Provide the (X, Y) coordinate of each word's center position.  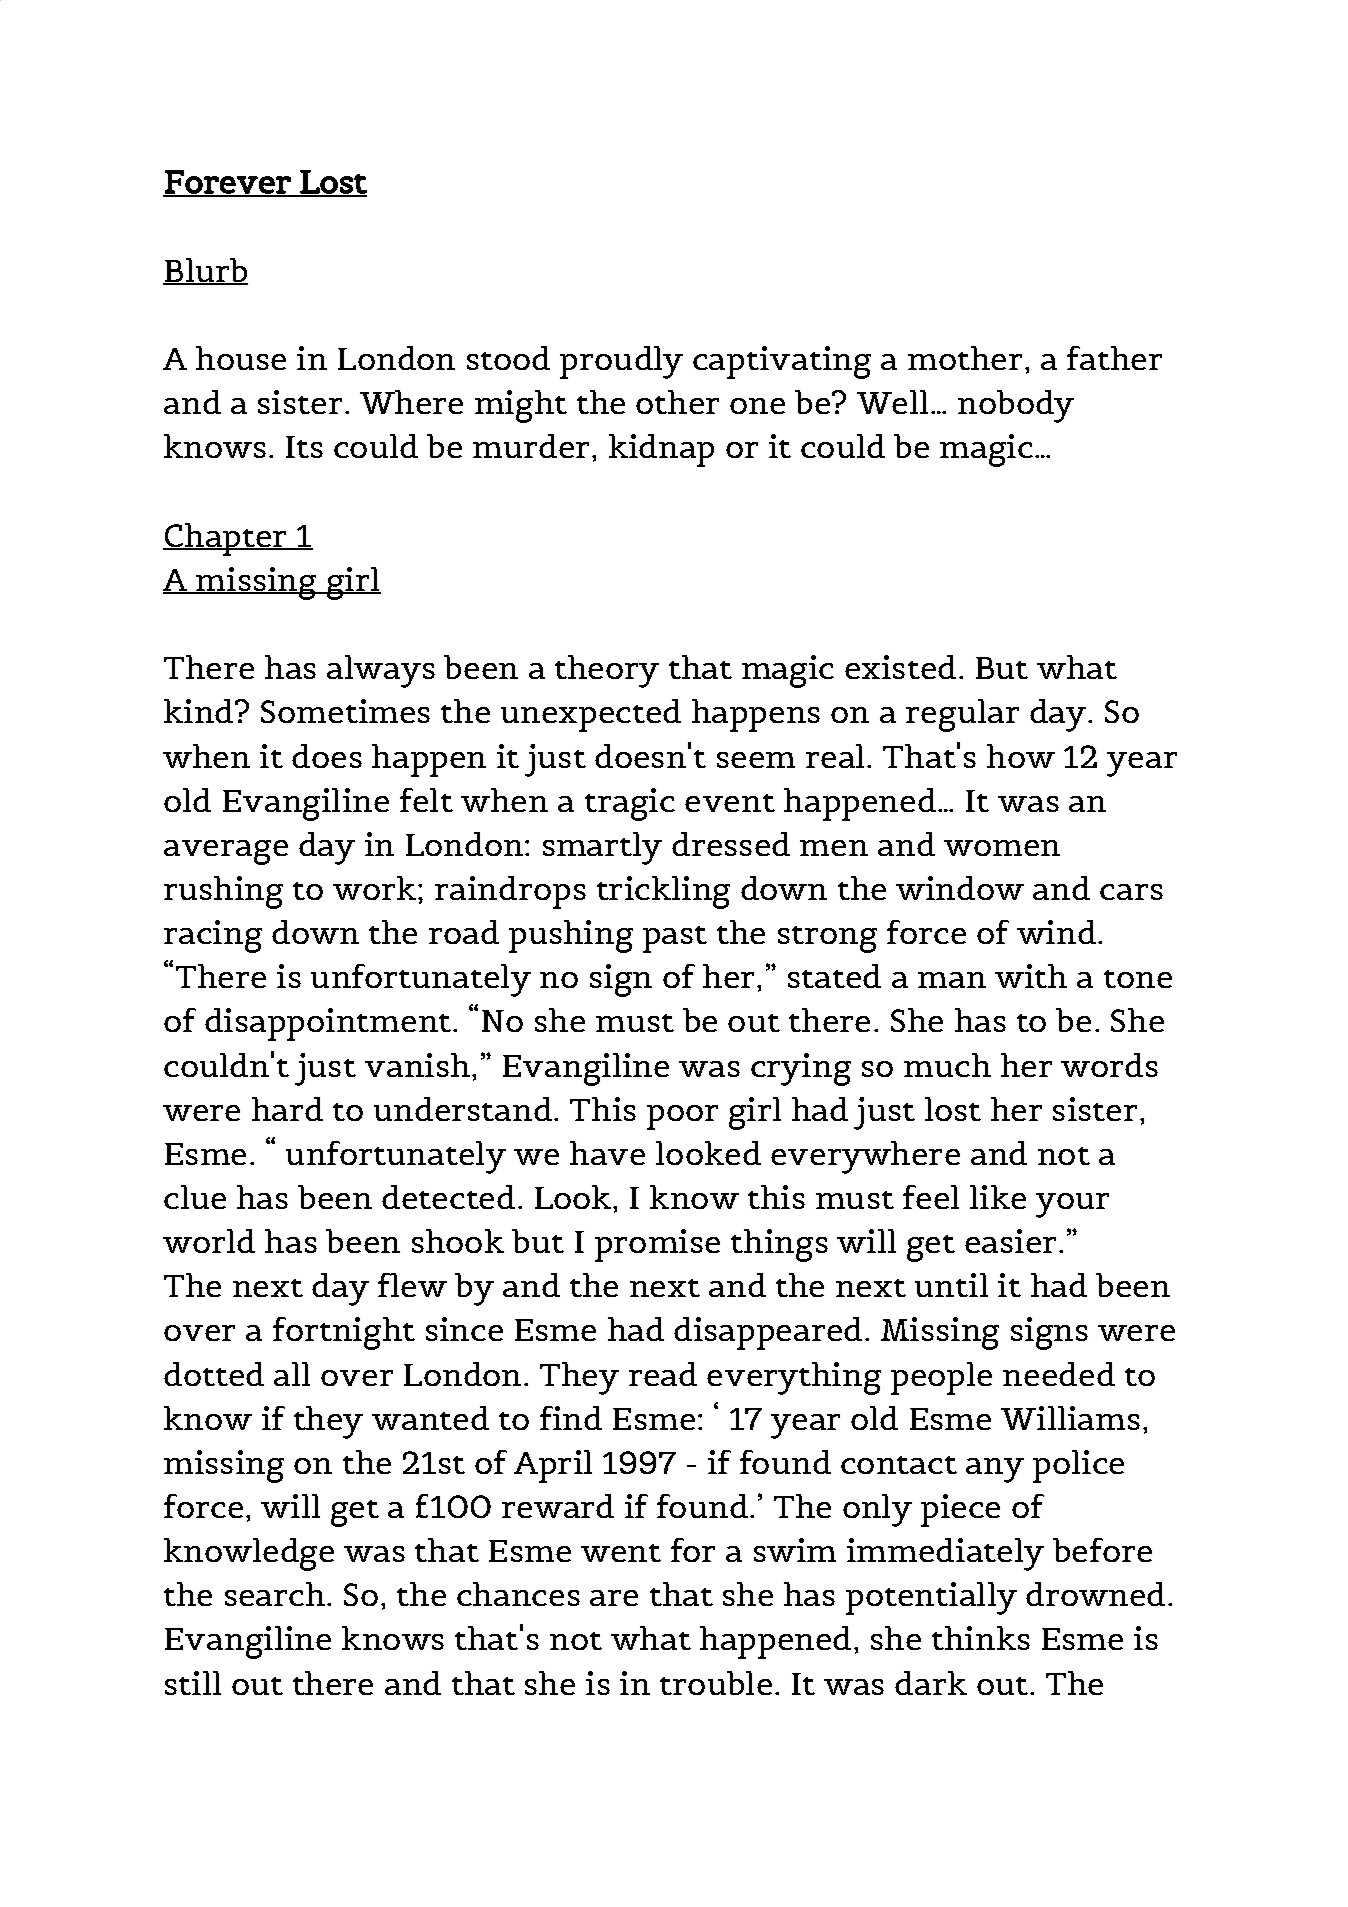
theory (607, 671)
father (1114, 358)
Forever (227, 183)
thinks (981, 1638)
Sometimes (345, 711)
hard (287, 1109)
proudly (621, 362)
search (275, 1594)
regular (962, 715)
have (607, 1153)
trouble (716, 1683)
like (998, 1197)
